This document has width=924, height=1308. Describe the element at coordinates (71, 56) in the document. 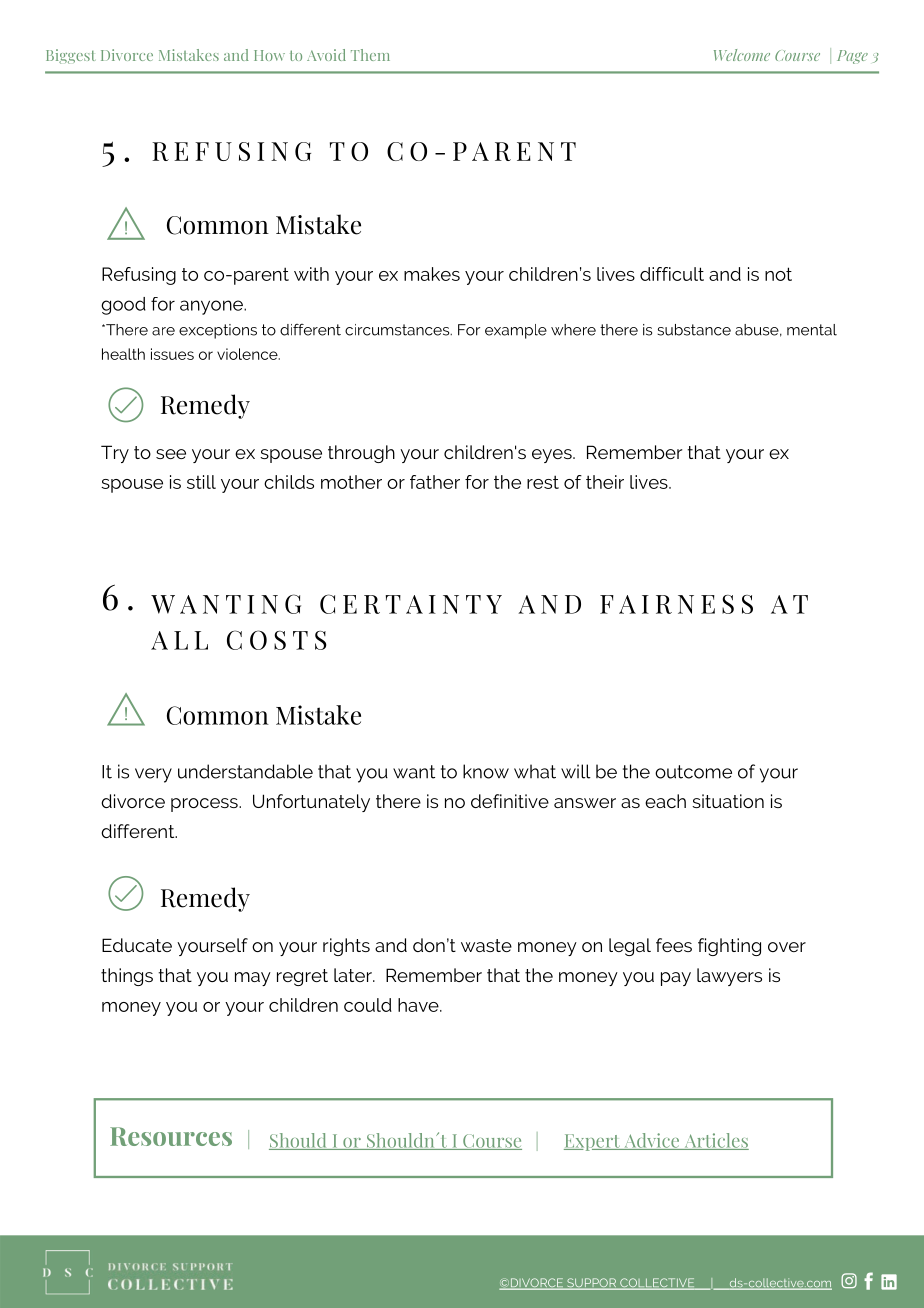

I see `Biggest` at that location.
